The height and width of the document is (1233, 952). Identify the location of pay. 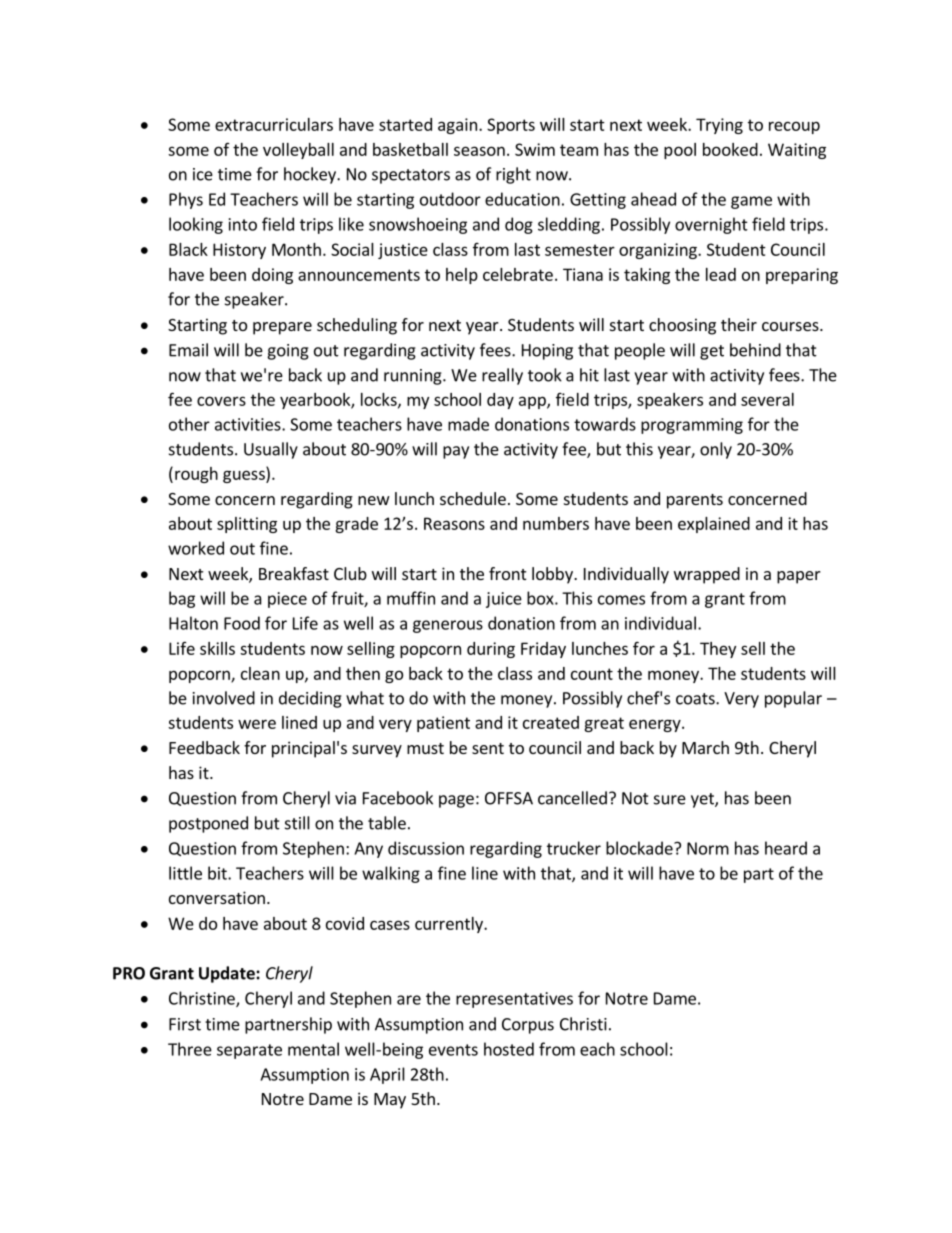
(456, 452).
